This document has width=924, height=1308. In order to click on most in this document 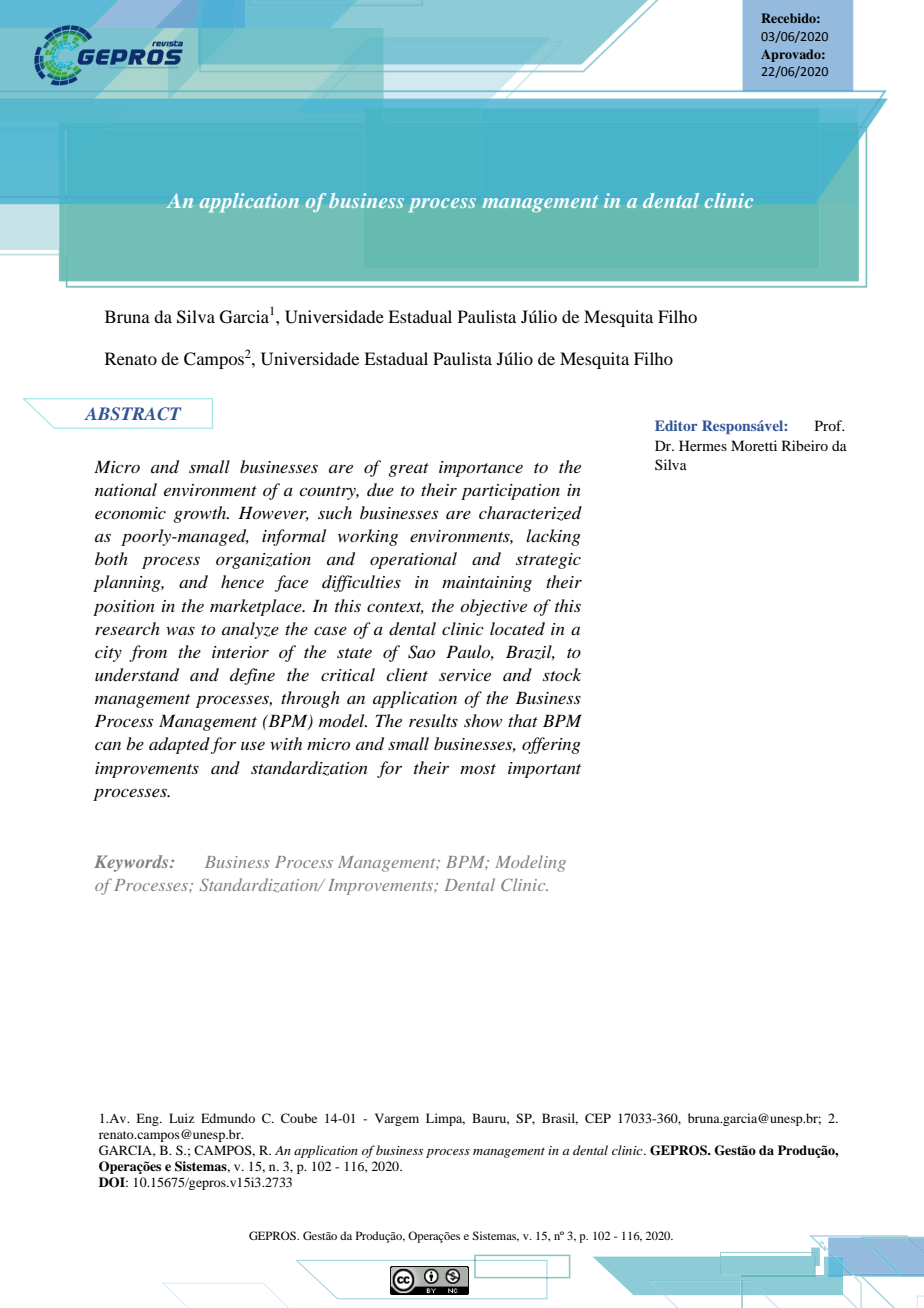, I will do `click(478, 769)`.
